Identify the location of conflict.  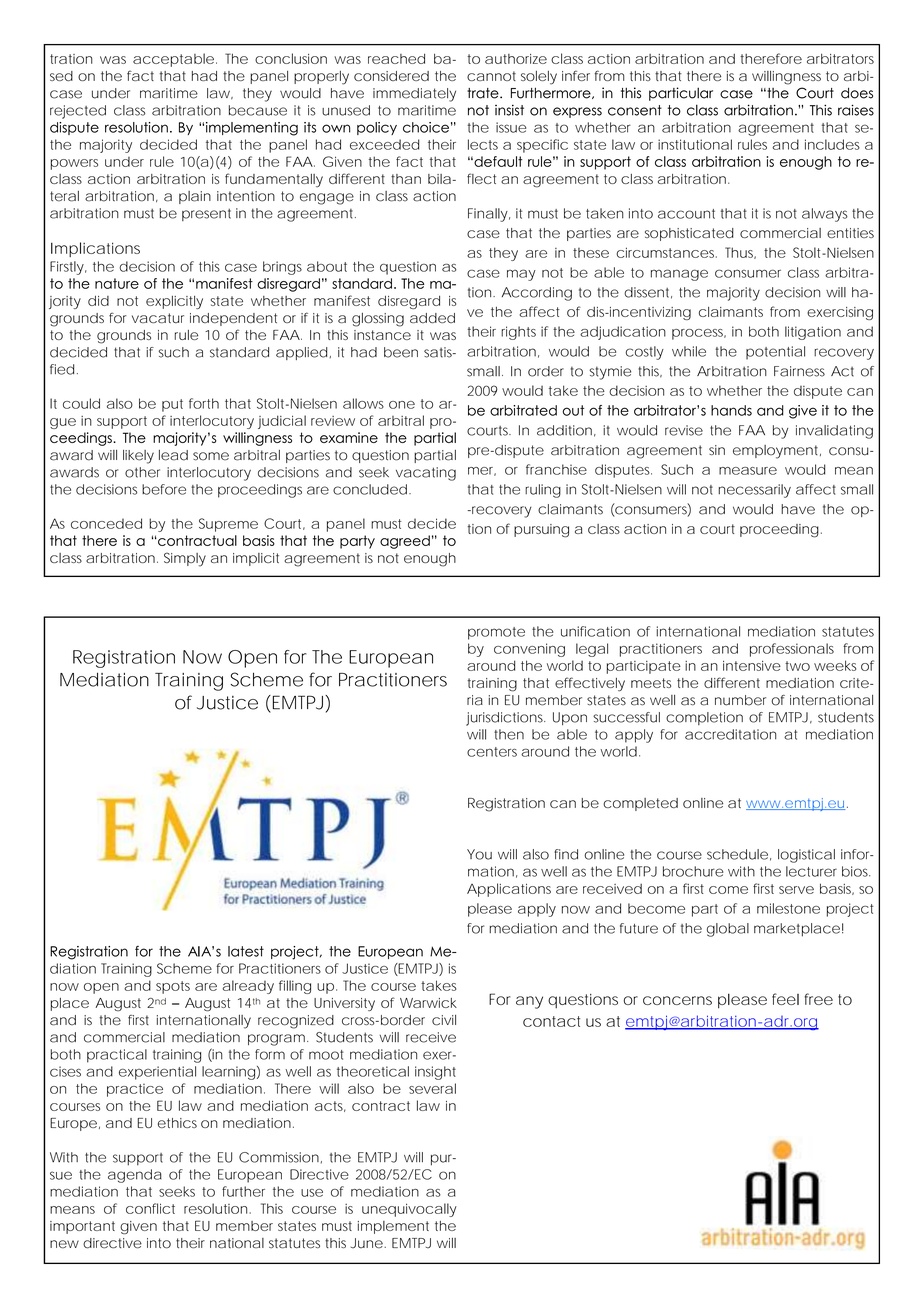
(150, 1208).
